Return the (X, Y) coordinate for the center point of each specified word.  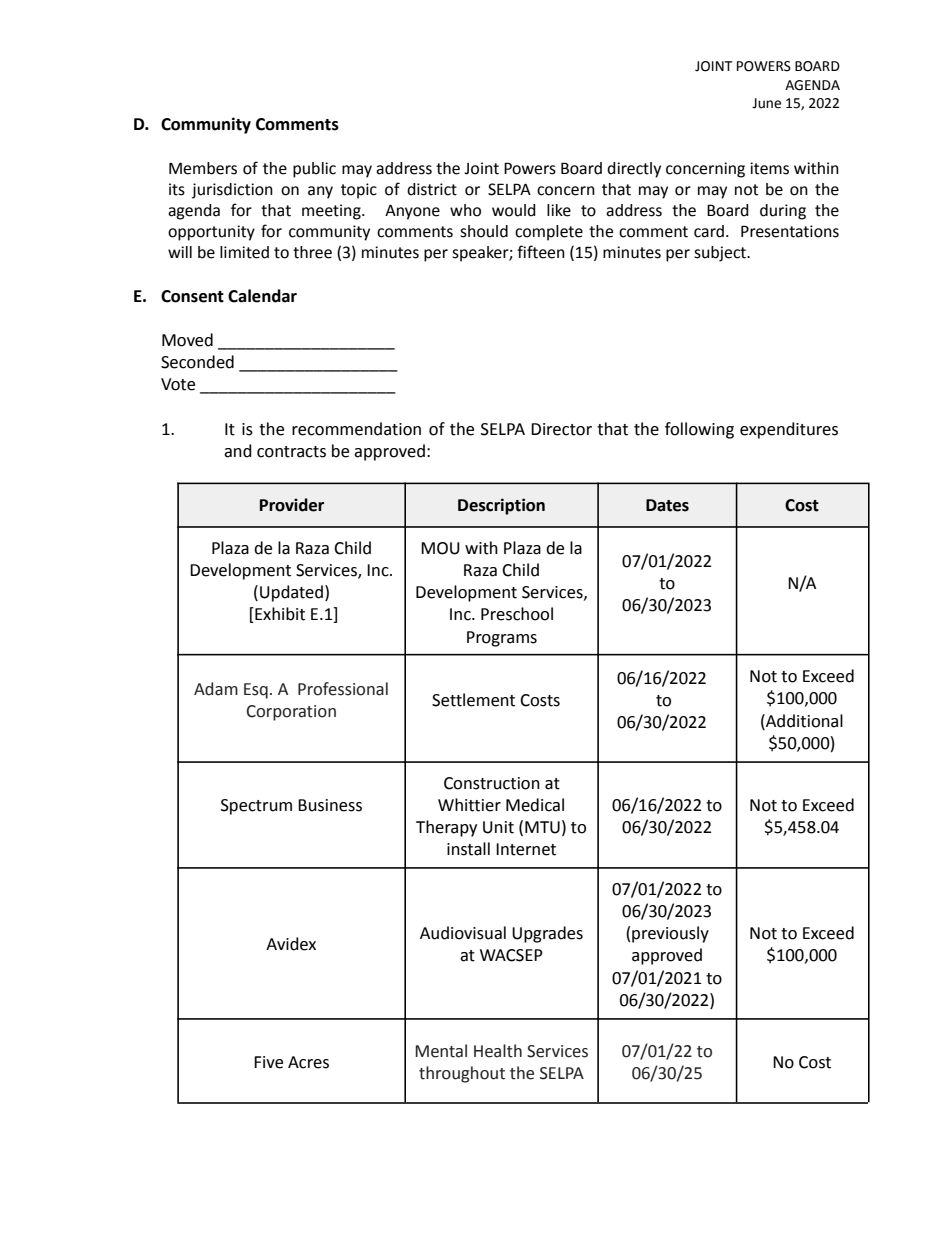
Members (203, 168)
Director (561, 429)
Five (268, 1062)
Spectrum (256, 807)
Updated (291, 593)
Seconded (197, 362)
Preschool (517, 614)
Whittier (469, 805)
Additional (803, 721)
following (699, 430)
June (766, 103)
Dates (667, 505)
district (432, 189)
